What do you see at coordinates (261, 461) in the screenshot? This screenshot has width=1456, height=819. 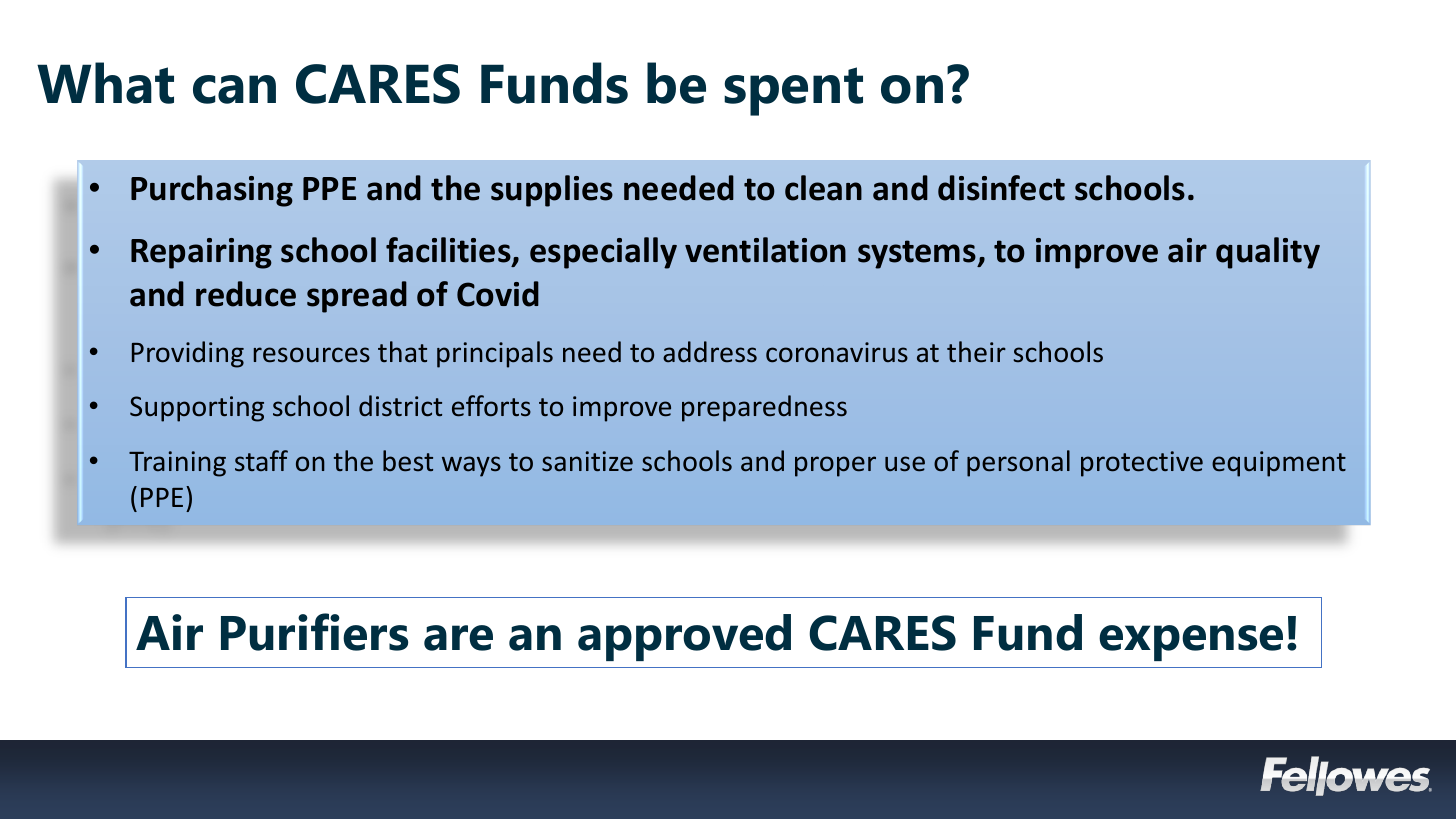 I see `staff` at bounding box center [261, 461].
